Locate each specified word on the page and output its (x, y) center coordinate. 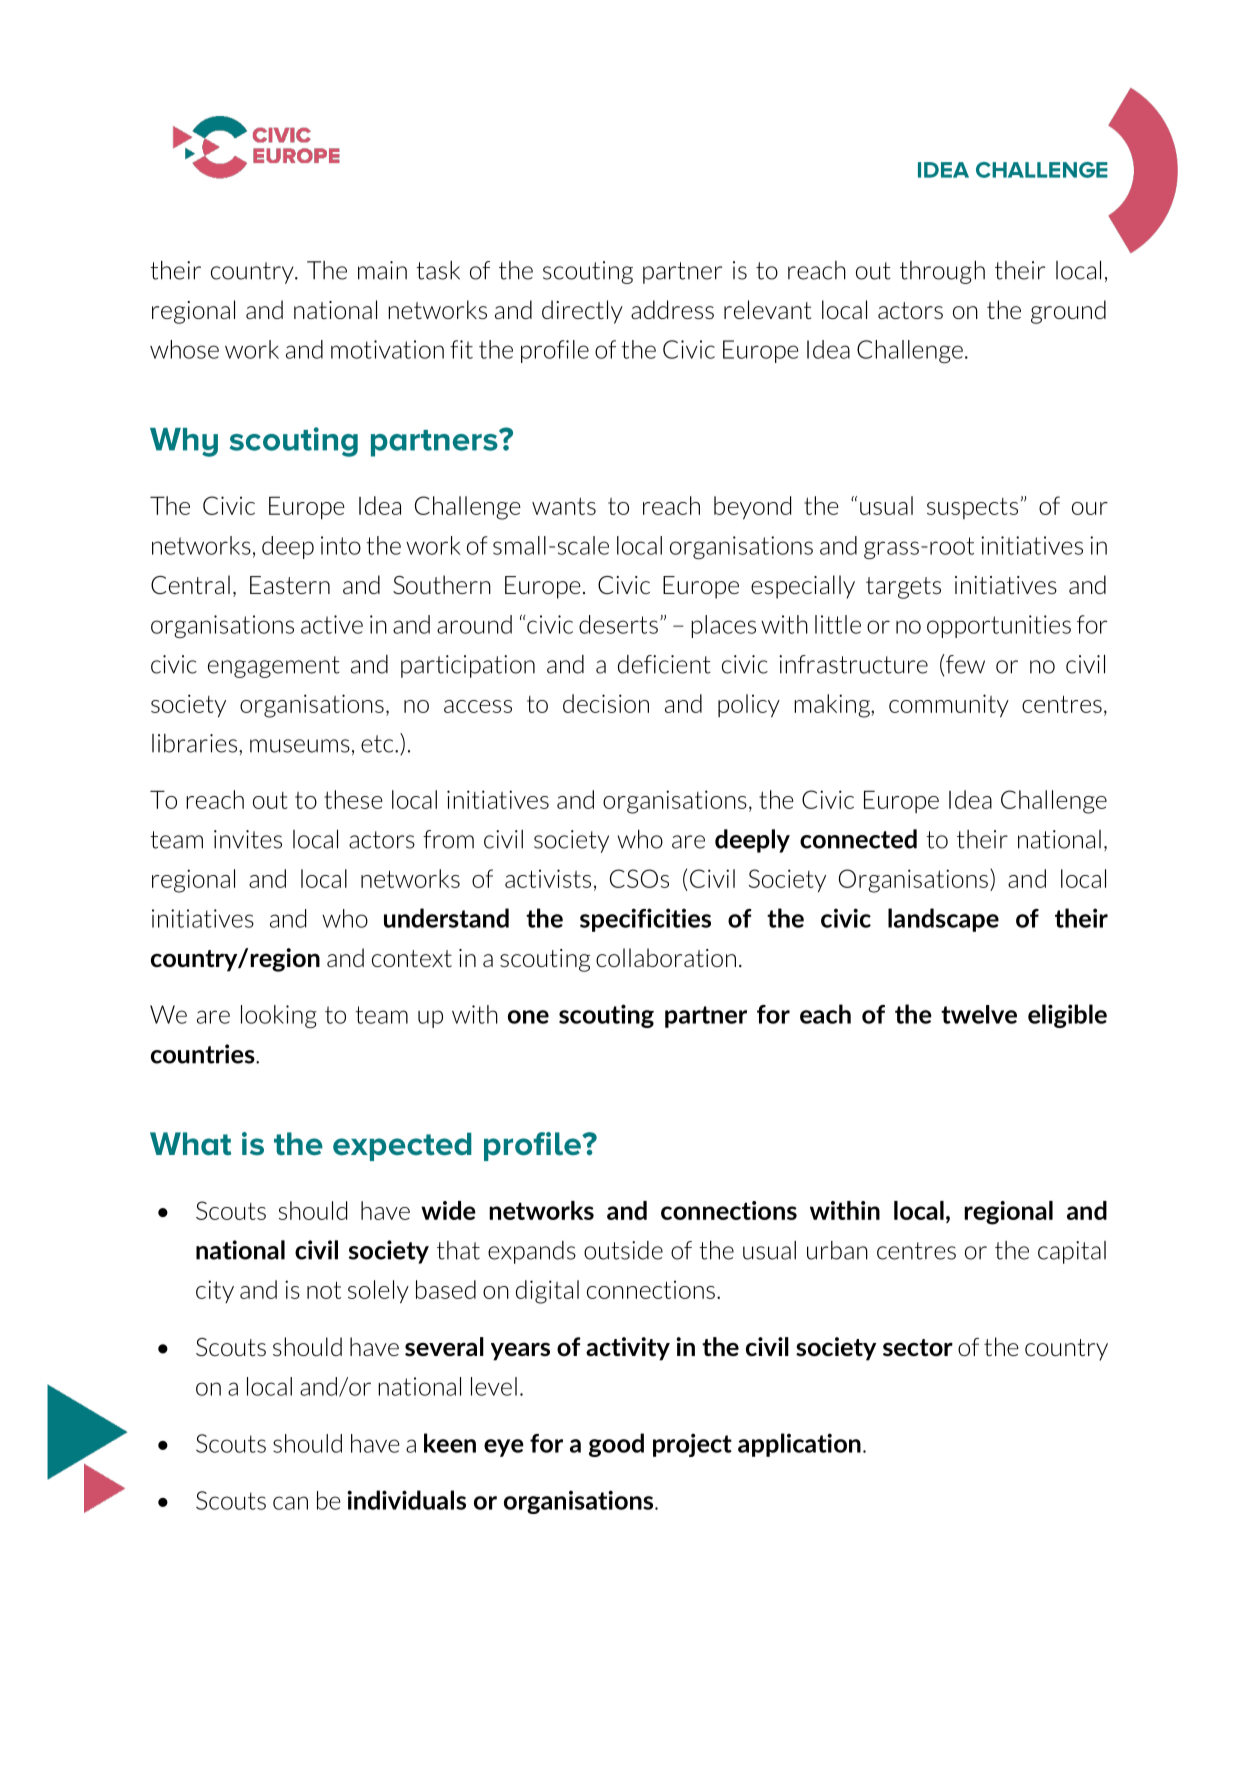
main (382, 270)
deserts (618, 624)
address (672, 309)
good (616, 1445)
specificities (645, 920)
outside (623, 1250)
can (290, 1503)
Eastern (290, 585)
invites (248, 839)
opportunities (999, 626)
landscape (943, 920)
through (942, 272)
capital (1072, 1252)
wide (448, 1210)
